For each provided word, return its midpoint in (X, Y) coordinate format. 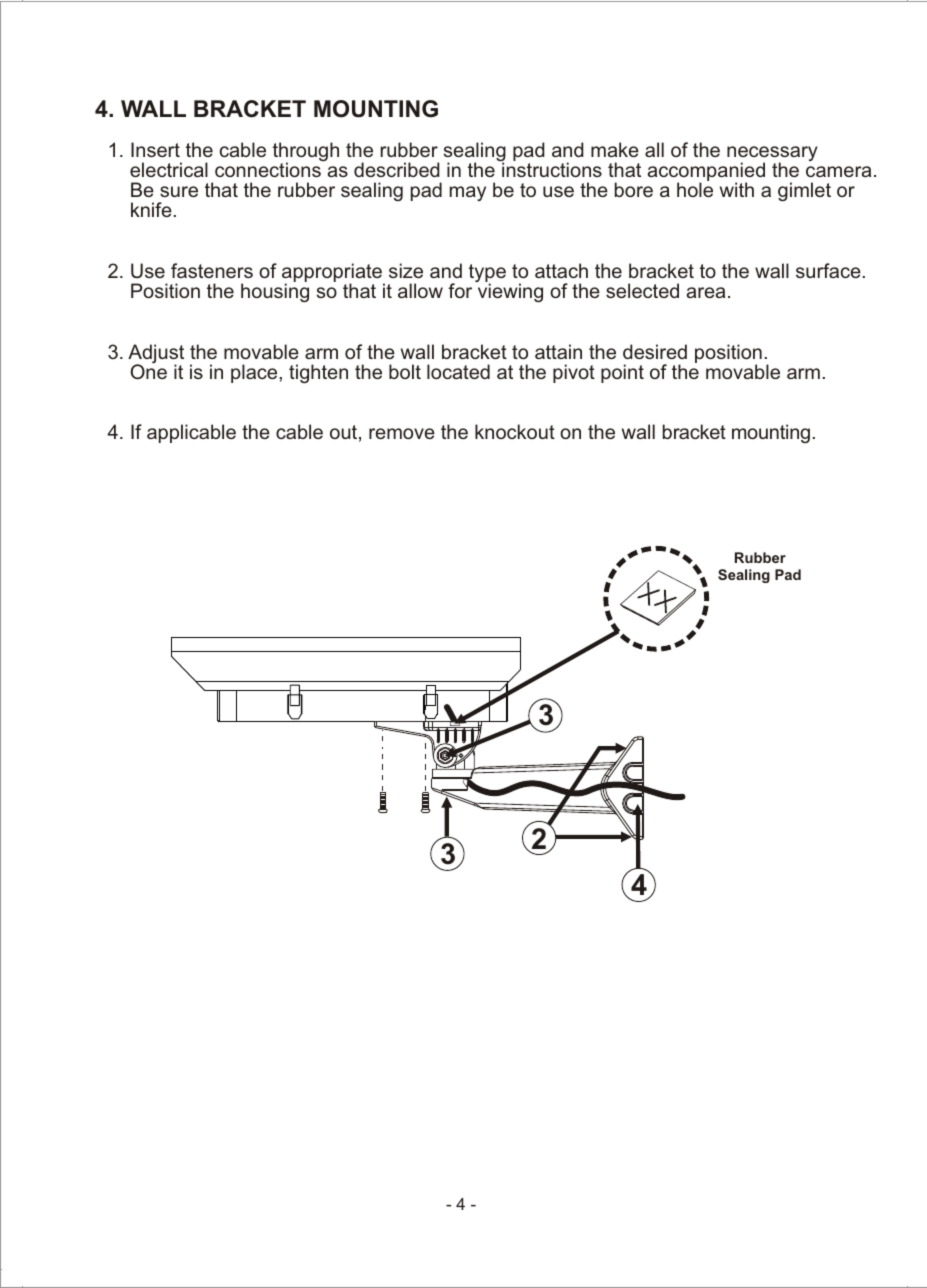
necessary (772, 155)
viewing (510, 292)
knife (151, 209)
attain (558, 351)
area (705, 292)
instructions (552, 169)
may (468, 193)
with (737, 189)
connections (268, 169)
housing (275, 292)
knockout (515, 431)
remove (402, 433)
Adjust (156, 355)
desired (655, 351)
